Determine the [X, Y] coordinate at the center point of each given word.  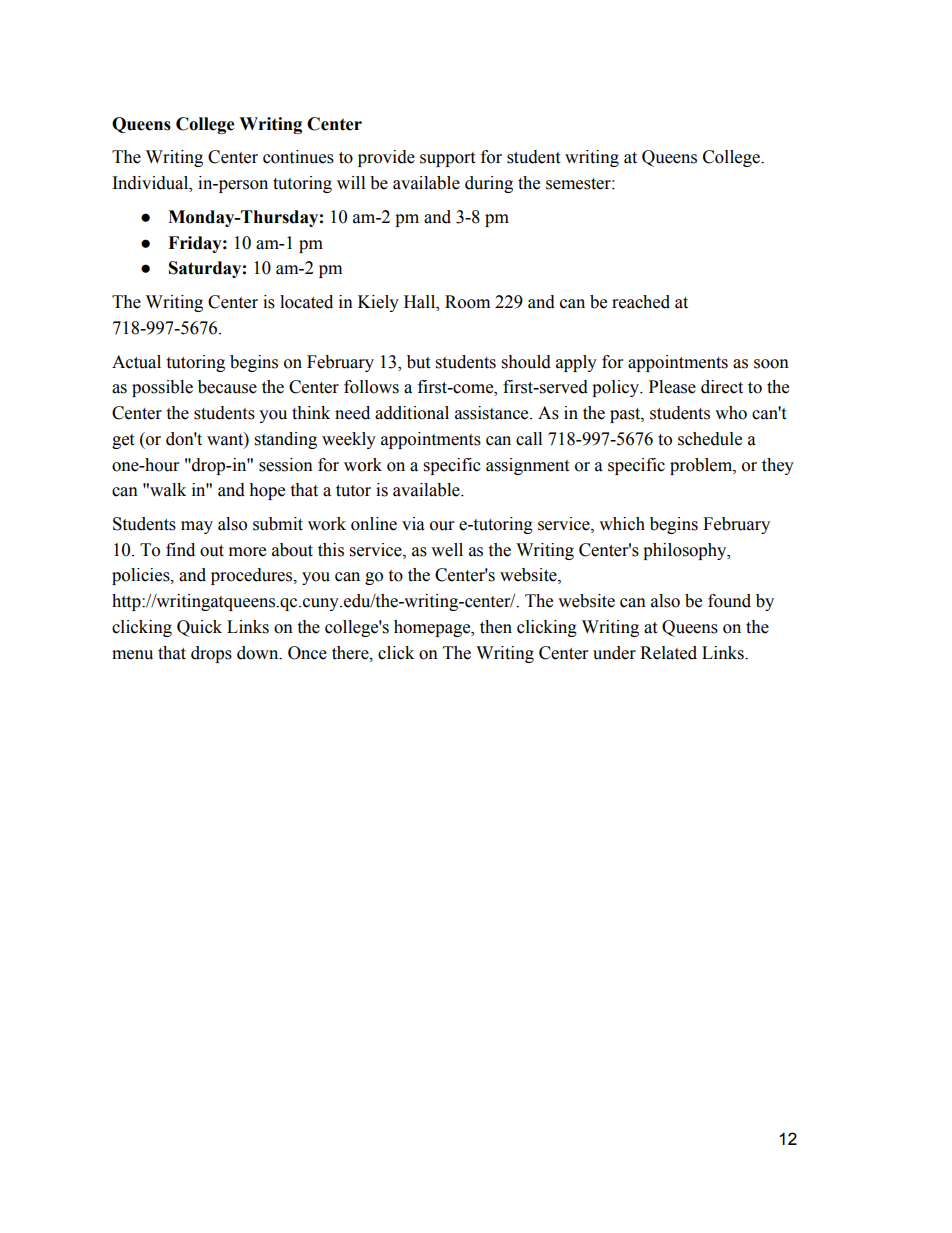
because [227, 387]
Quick [199, 628]
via [413, 524]
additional [412, 413]
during [489, 184]
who [731, 413]
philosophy [686, 551]
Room [467, 302]
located [306, 302]
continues [298, 157]
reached [641, 302]
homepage [433, 628]
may [197, 527]
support [447, 159]
